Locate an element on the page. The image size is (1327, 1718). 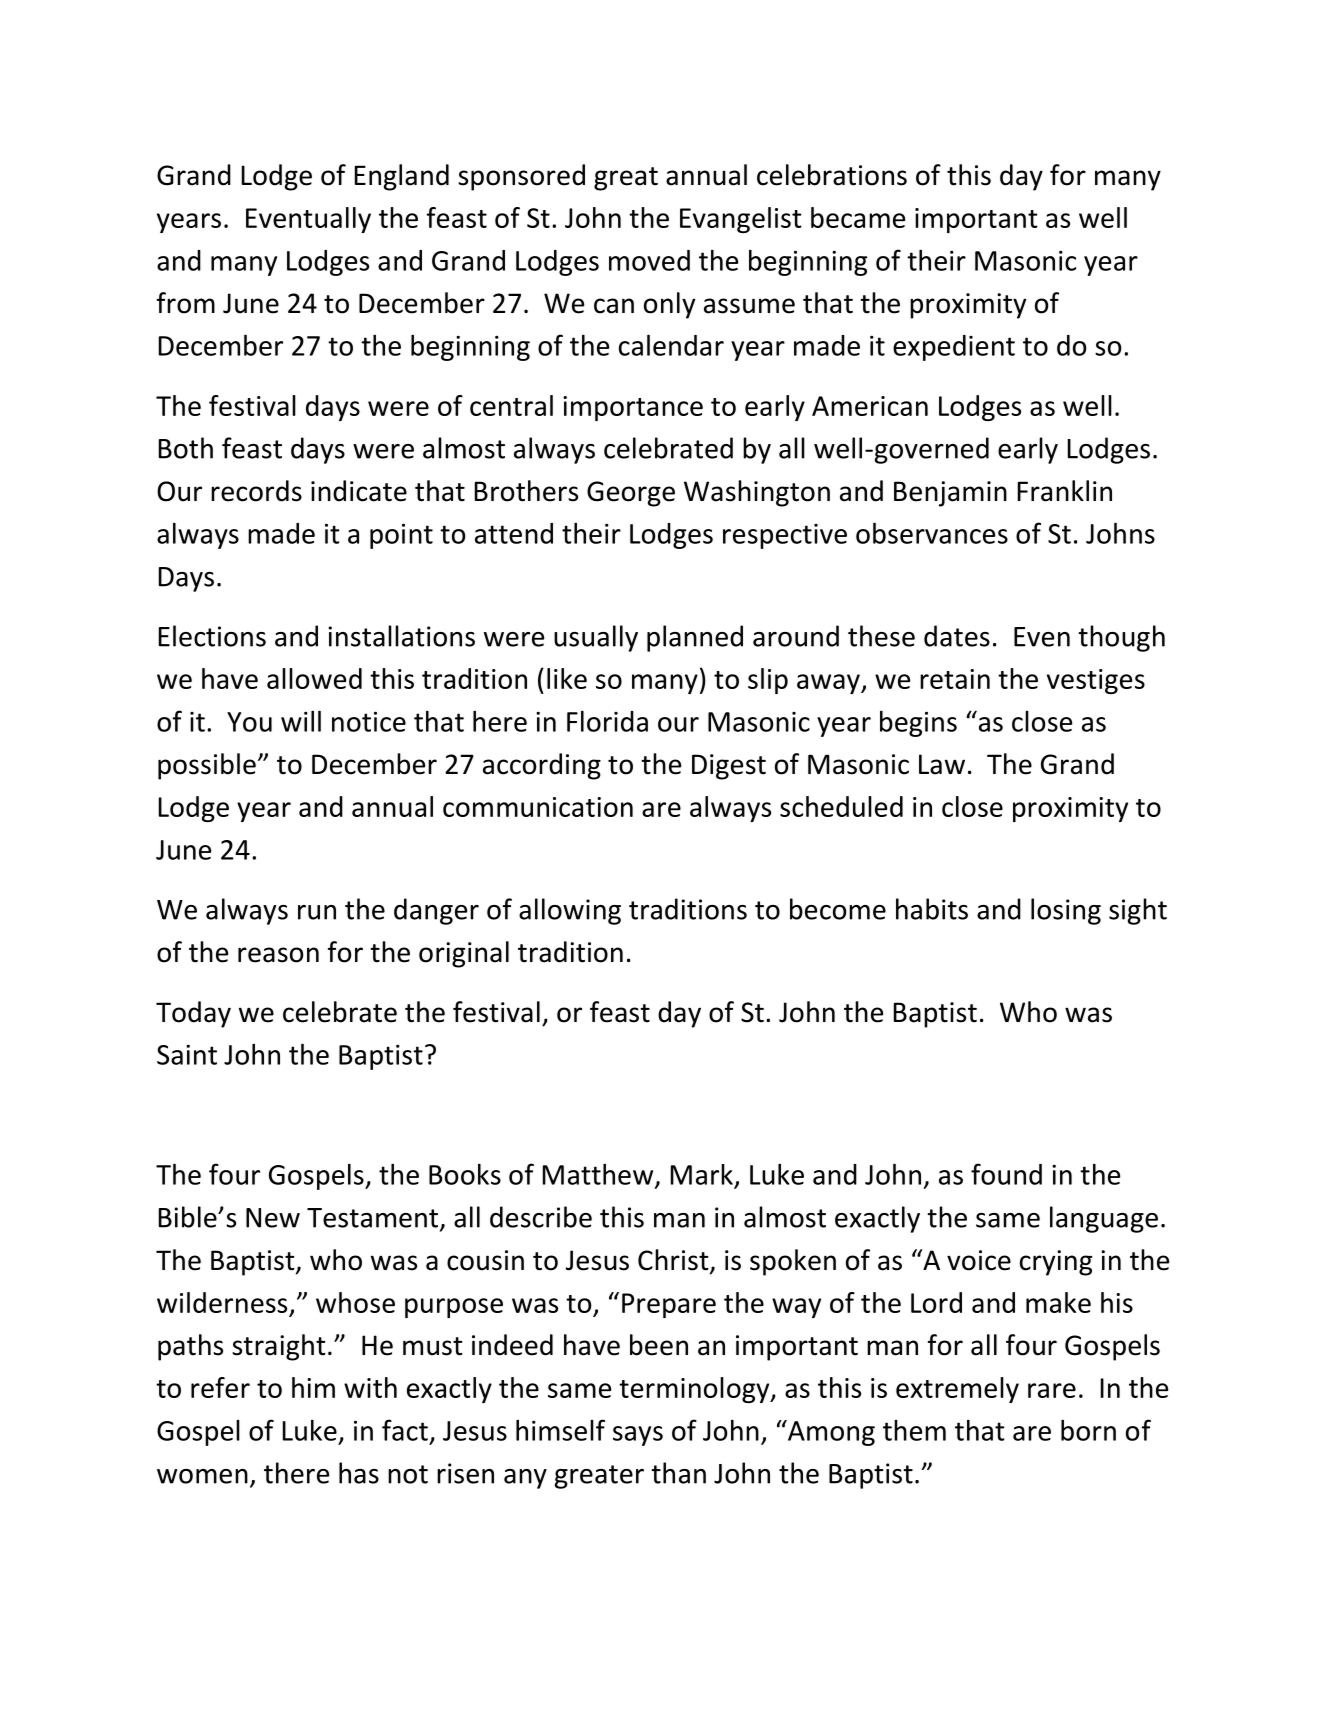
moved is located at coordinates (649, 260).
